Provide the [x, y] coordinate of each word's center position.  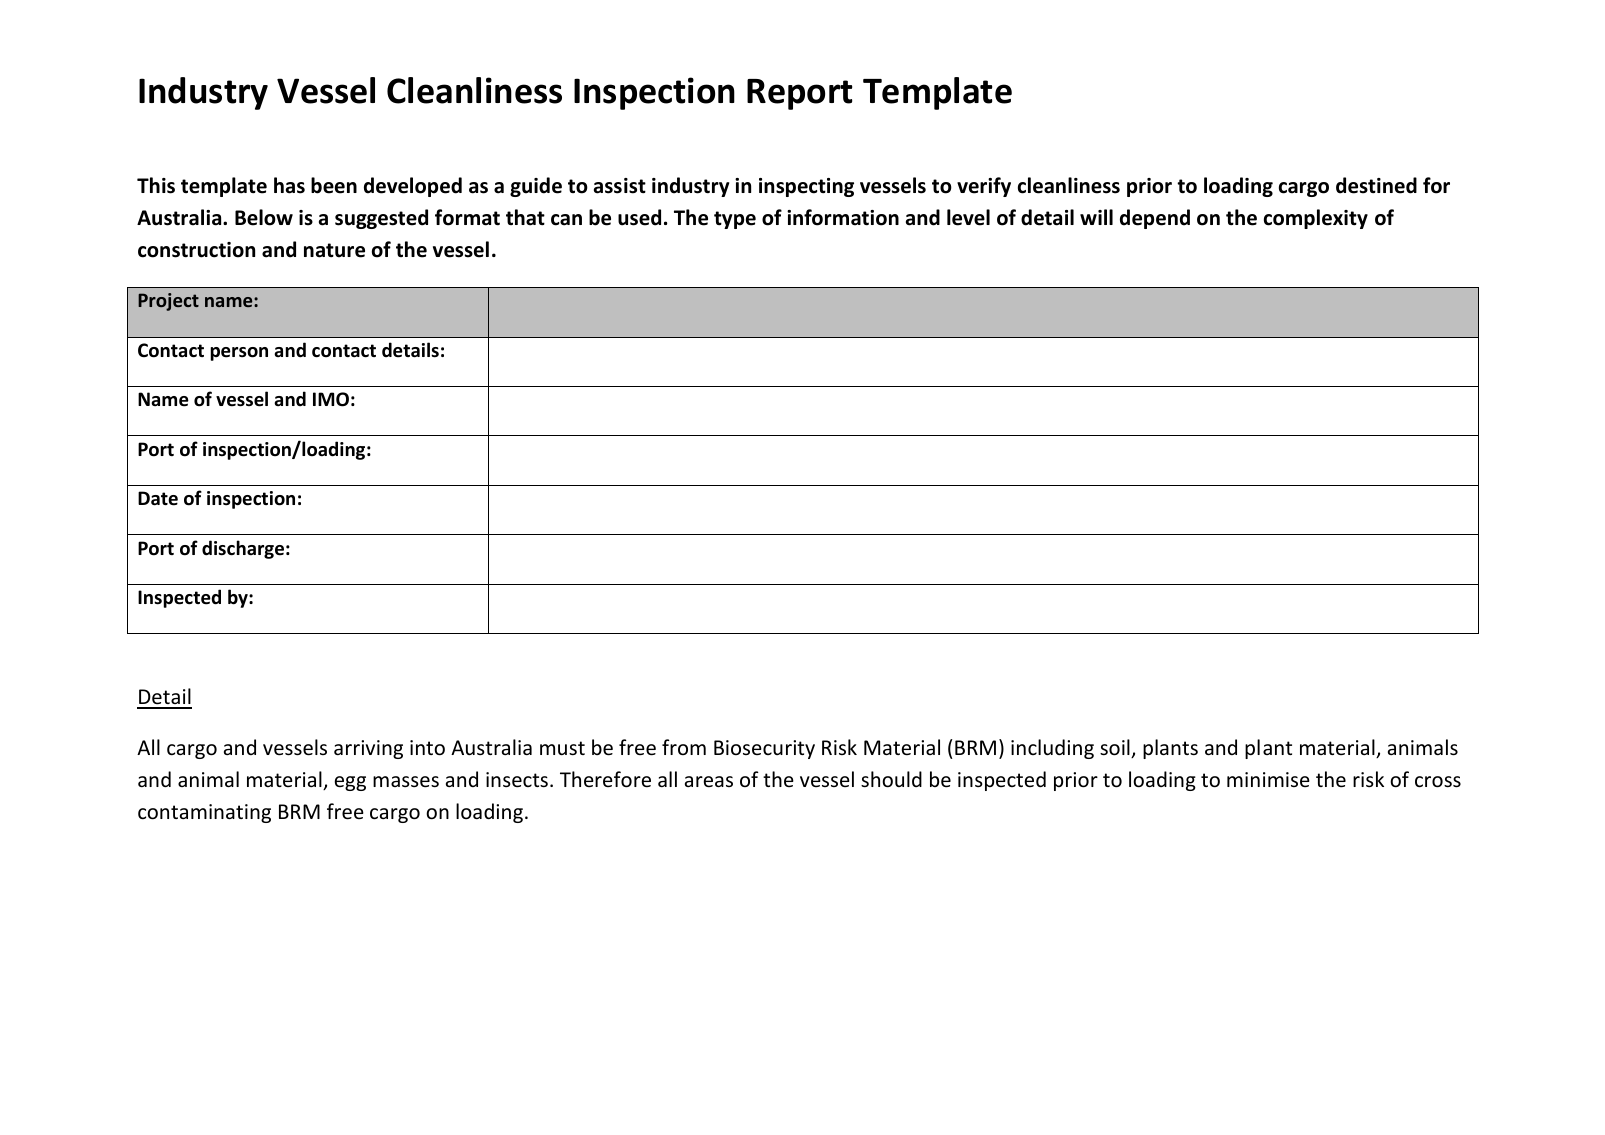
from [684, 747]
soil [1116, 748]
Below [264, 217]
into [427, 748]
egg [350, 783]
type [735, 220]
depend [1155, 219]
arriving [368, 749]
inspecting [806, 187]
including [1052, 749]
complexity [1316, 219]
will [1096, 217]
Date [158, 498]
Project [168, 302]
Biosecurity [764, 749]
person [239, 354]
